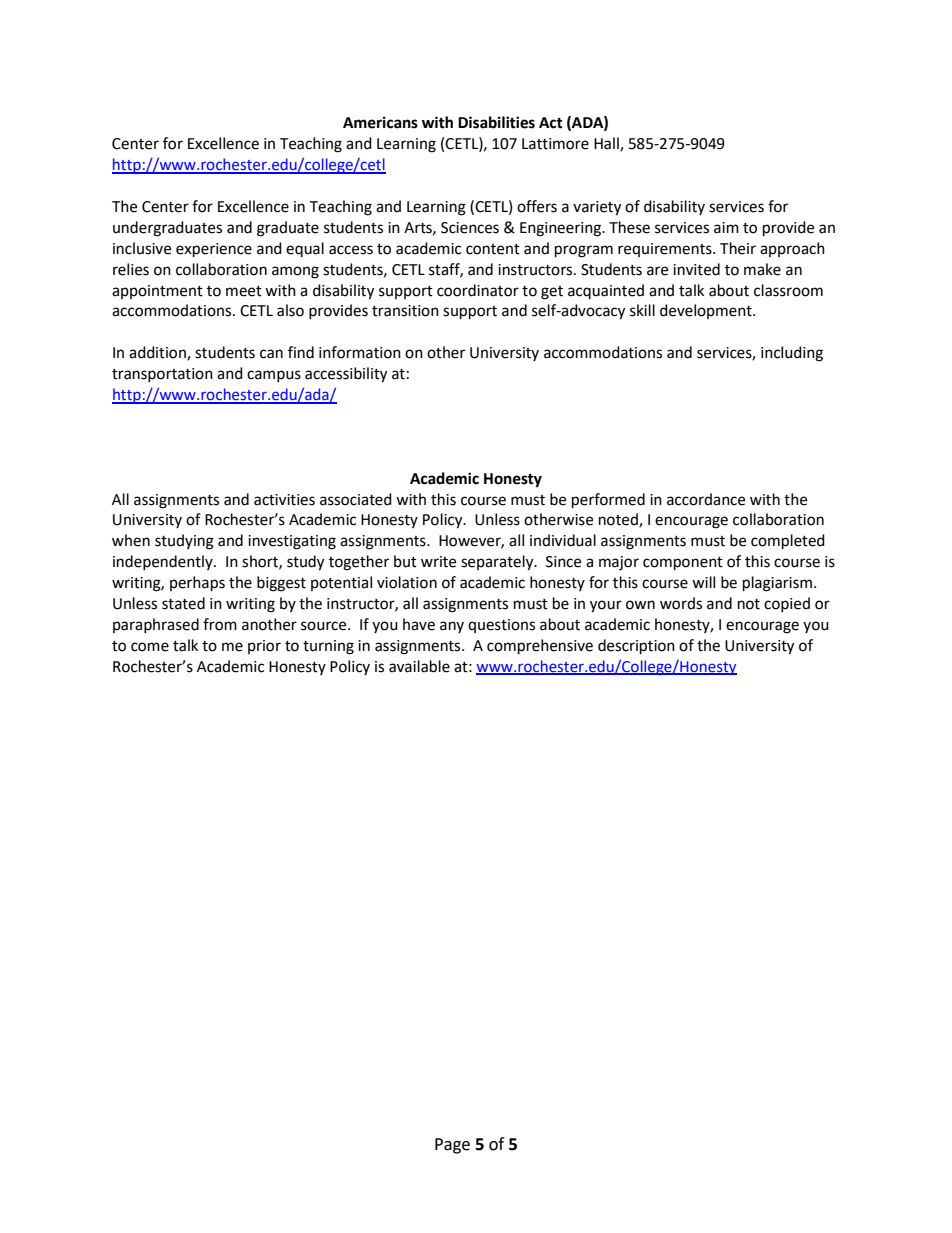 This screenshot has width=952, height=1233. Describe the element at coordinates (496, 122) in the screenshot. I see `Disabilities` at that location.
